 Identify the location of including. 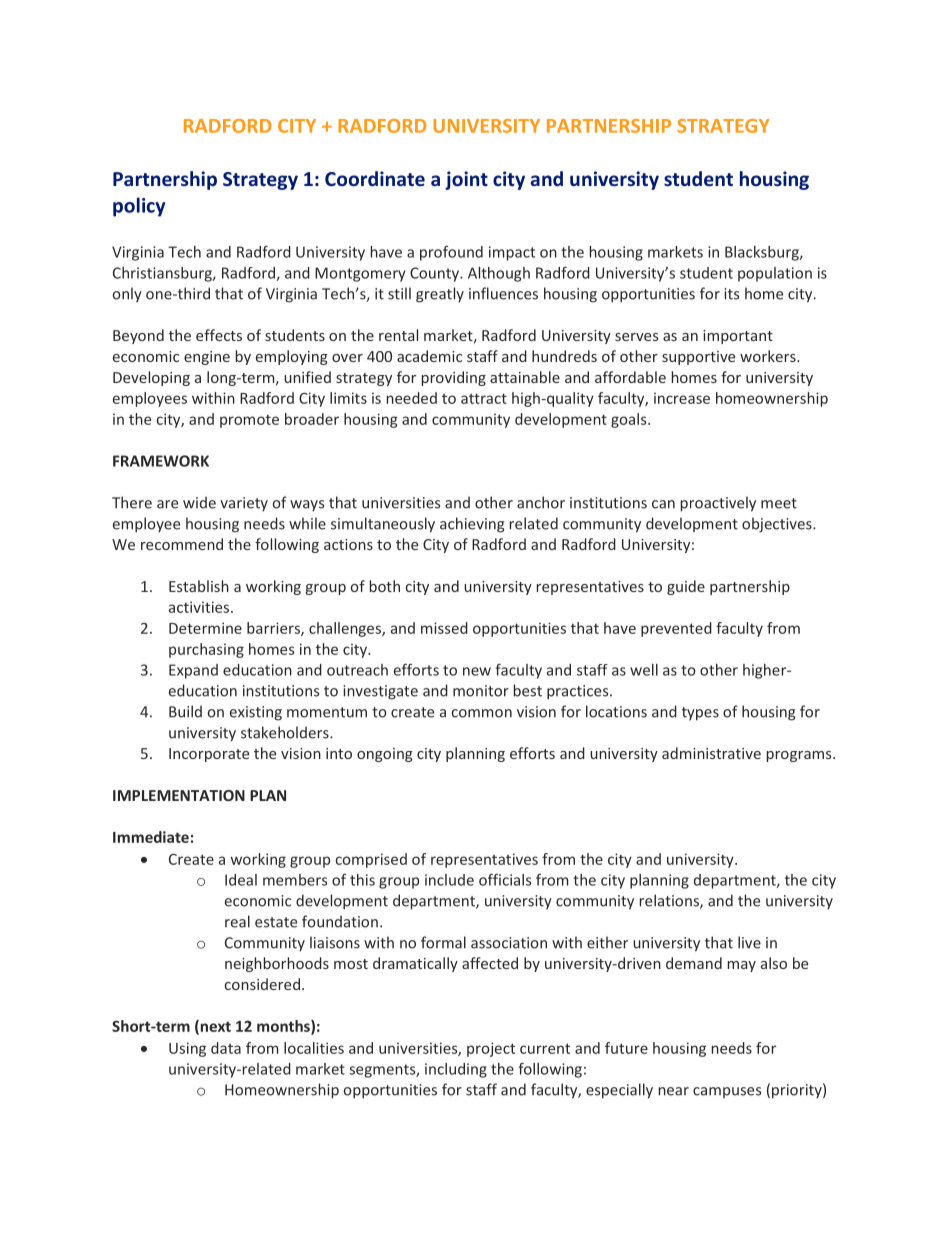
(456, 1070).
